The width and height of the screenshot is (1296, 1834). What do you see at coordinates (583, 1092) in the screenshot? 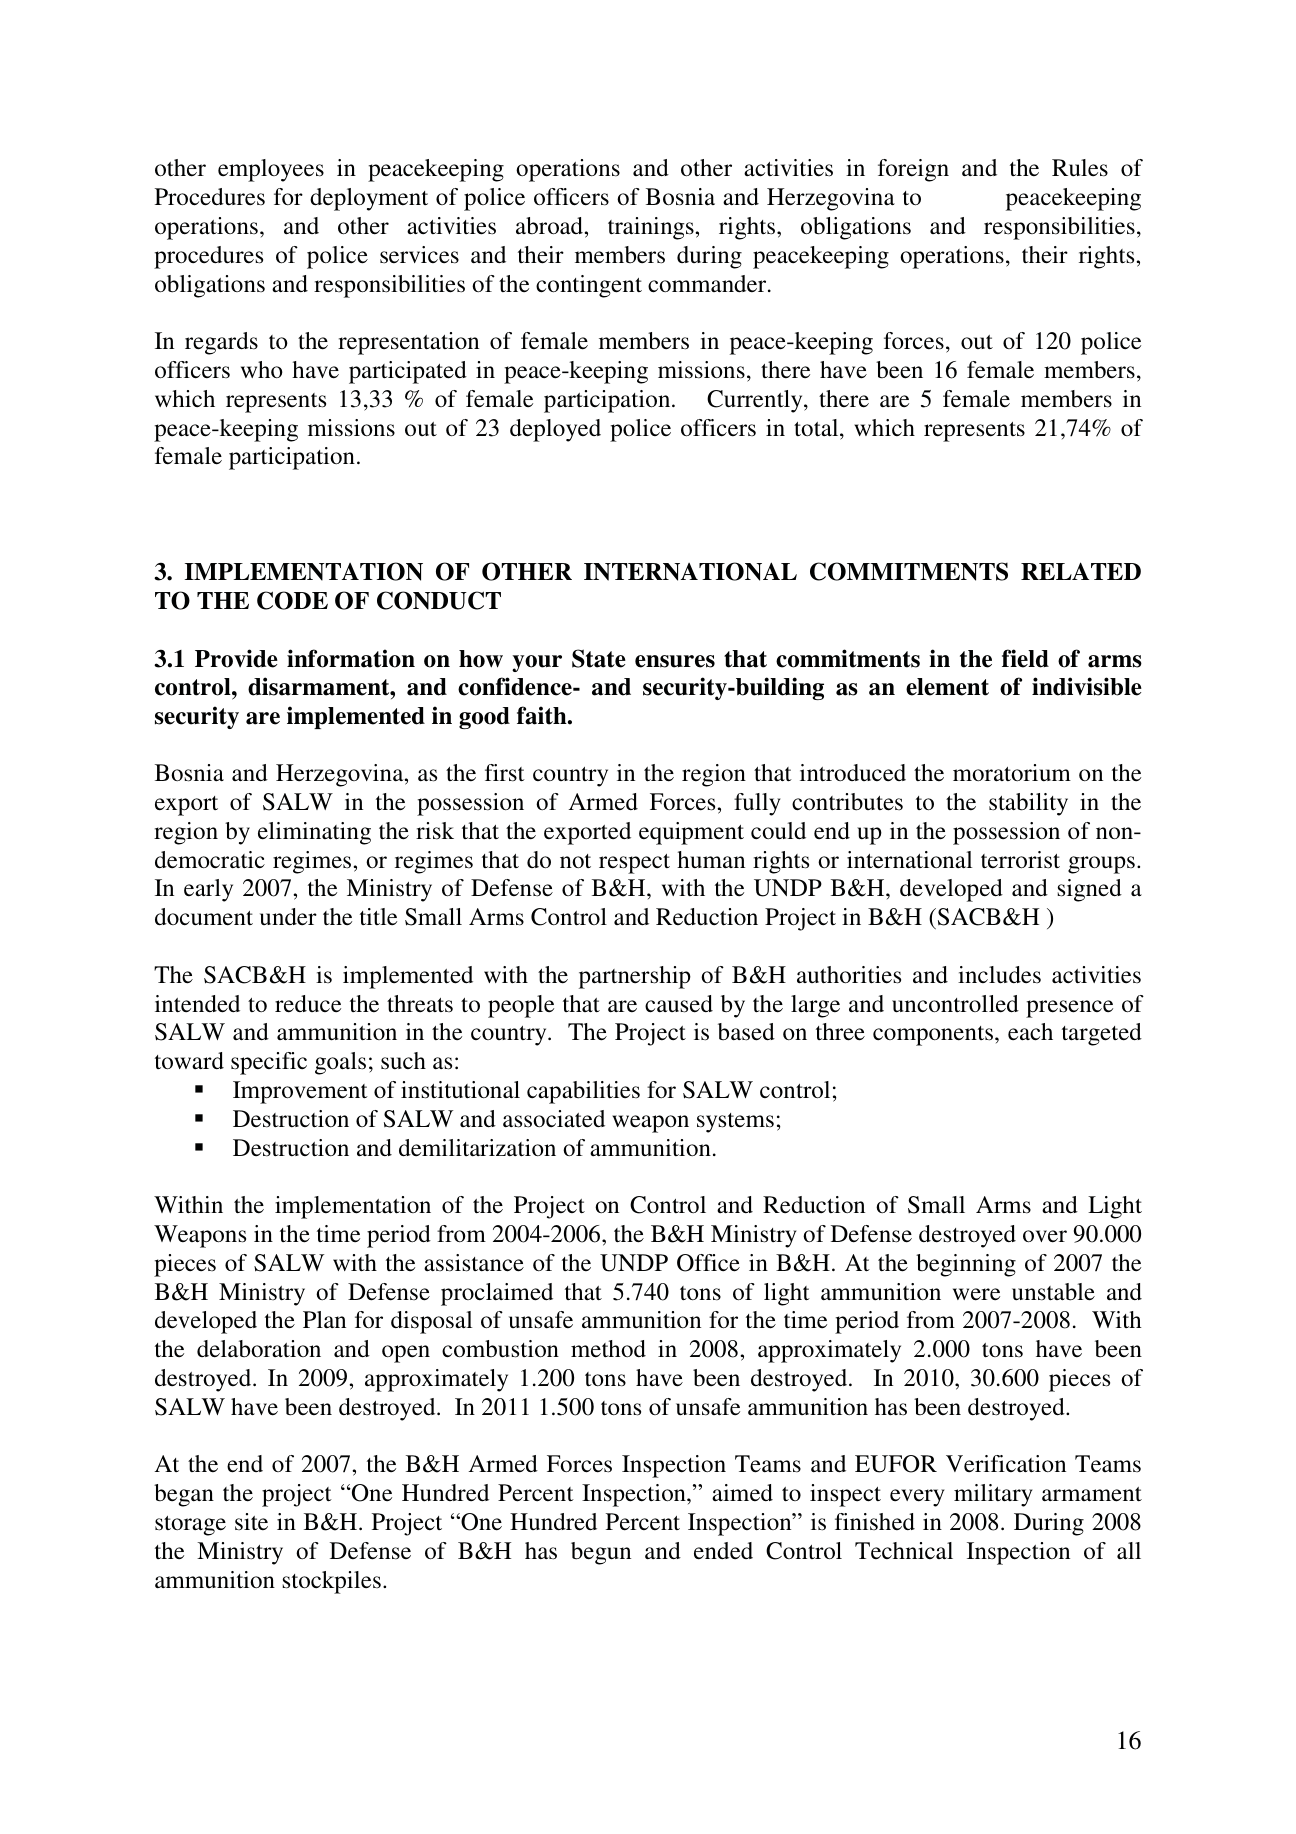
I see `capabilities` at bounding box center [583, 1092].
